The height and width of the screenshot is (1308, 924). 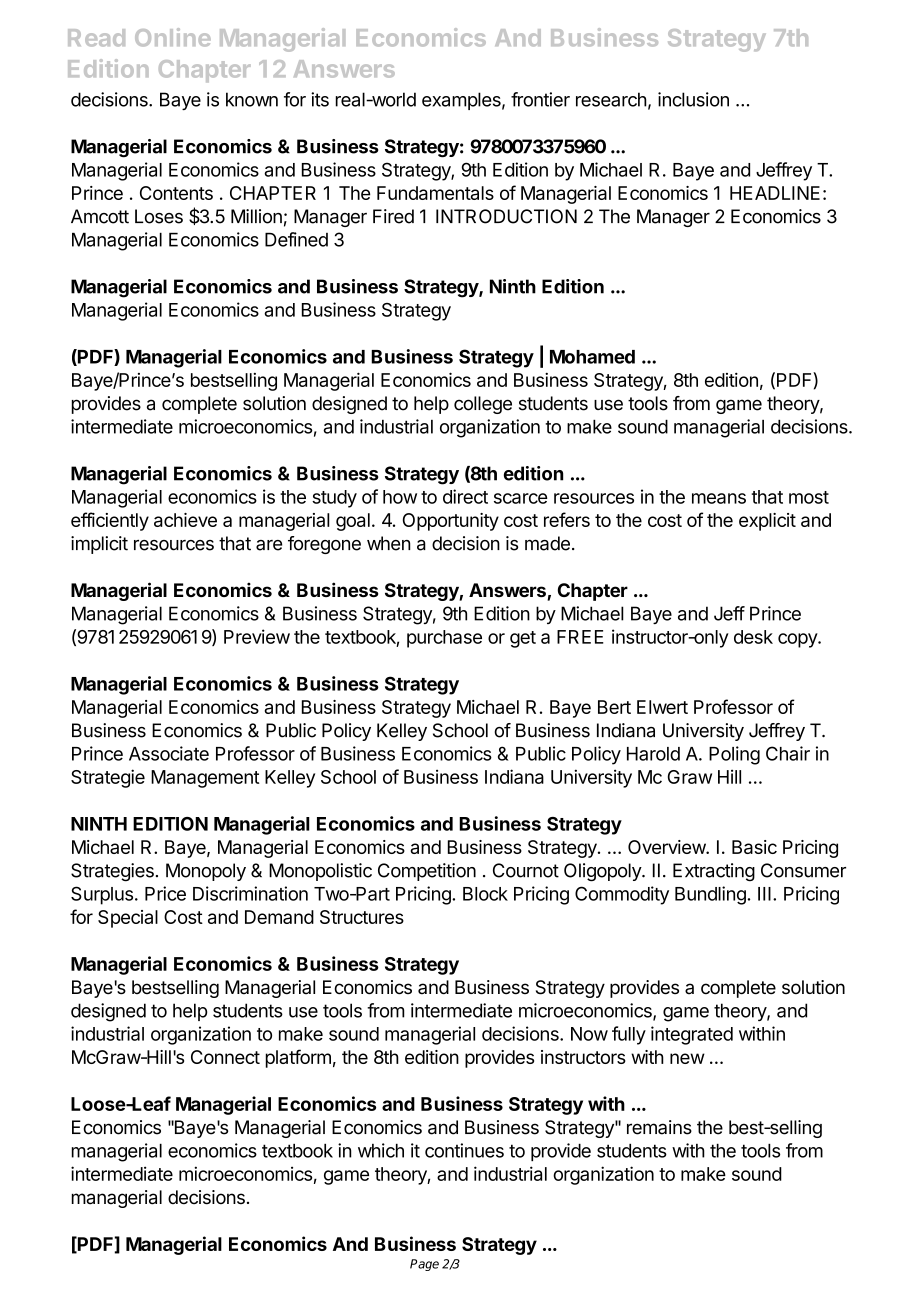 What do you see at coordinates (693, 99) in the screenshot?
I see `inclusion` at bounding box center [693, 99].
